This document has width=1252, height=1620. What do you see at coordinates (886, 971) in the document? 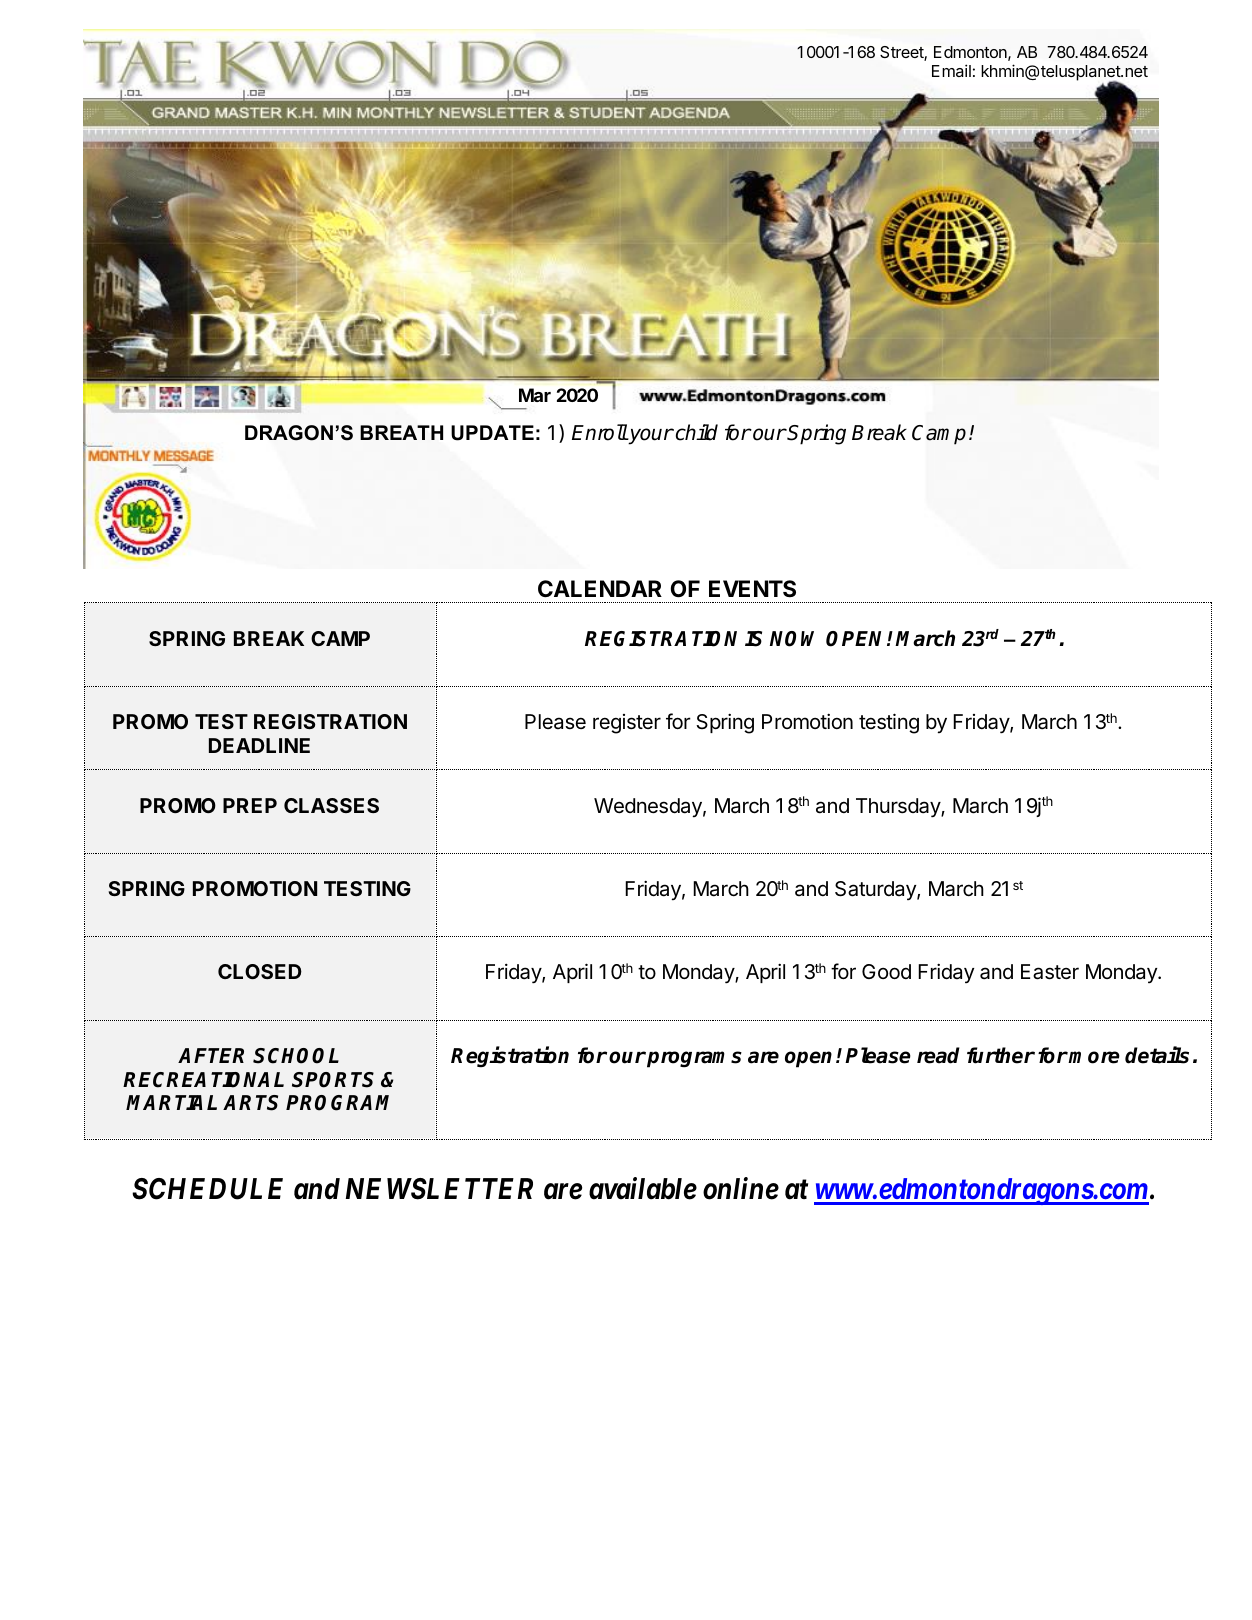
I see `Good` at bounding box center [886, 971].
